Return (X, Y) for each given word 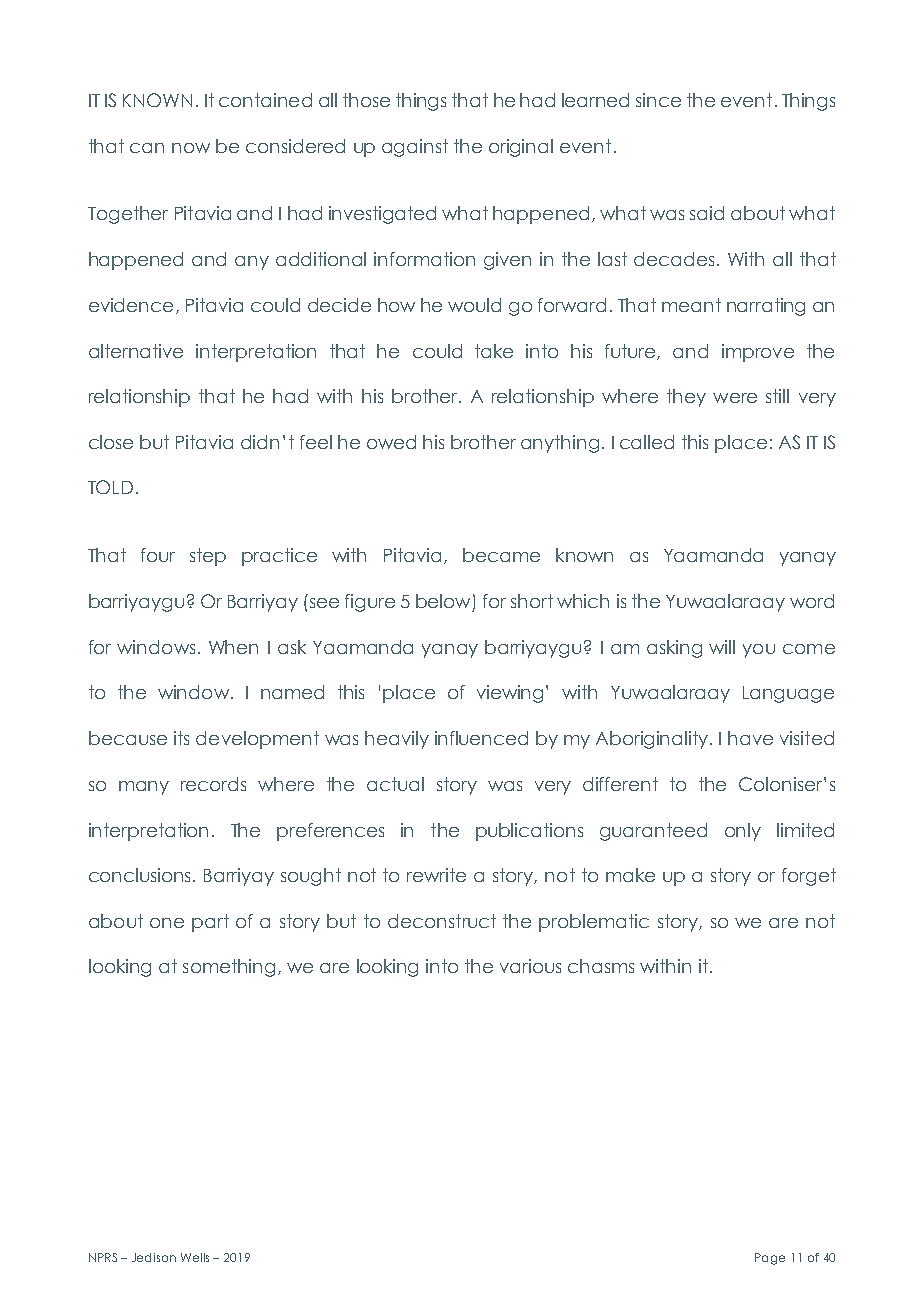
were (735, 398)
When (233, 647)
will (722, 647)
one (167, 923)
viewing (512, 694)
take (494, 351)
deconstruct (442, 921)
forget (809, 877)
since (658, 100)
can (147, 148)
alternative (136, 351)
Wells (195, 1257)
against (415, 148)
